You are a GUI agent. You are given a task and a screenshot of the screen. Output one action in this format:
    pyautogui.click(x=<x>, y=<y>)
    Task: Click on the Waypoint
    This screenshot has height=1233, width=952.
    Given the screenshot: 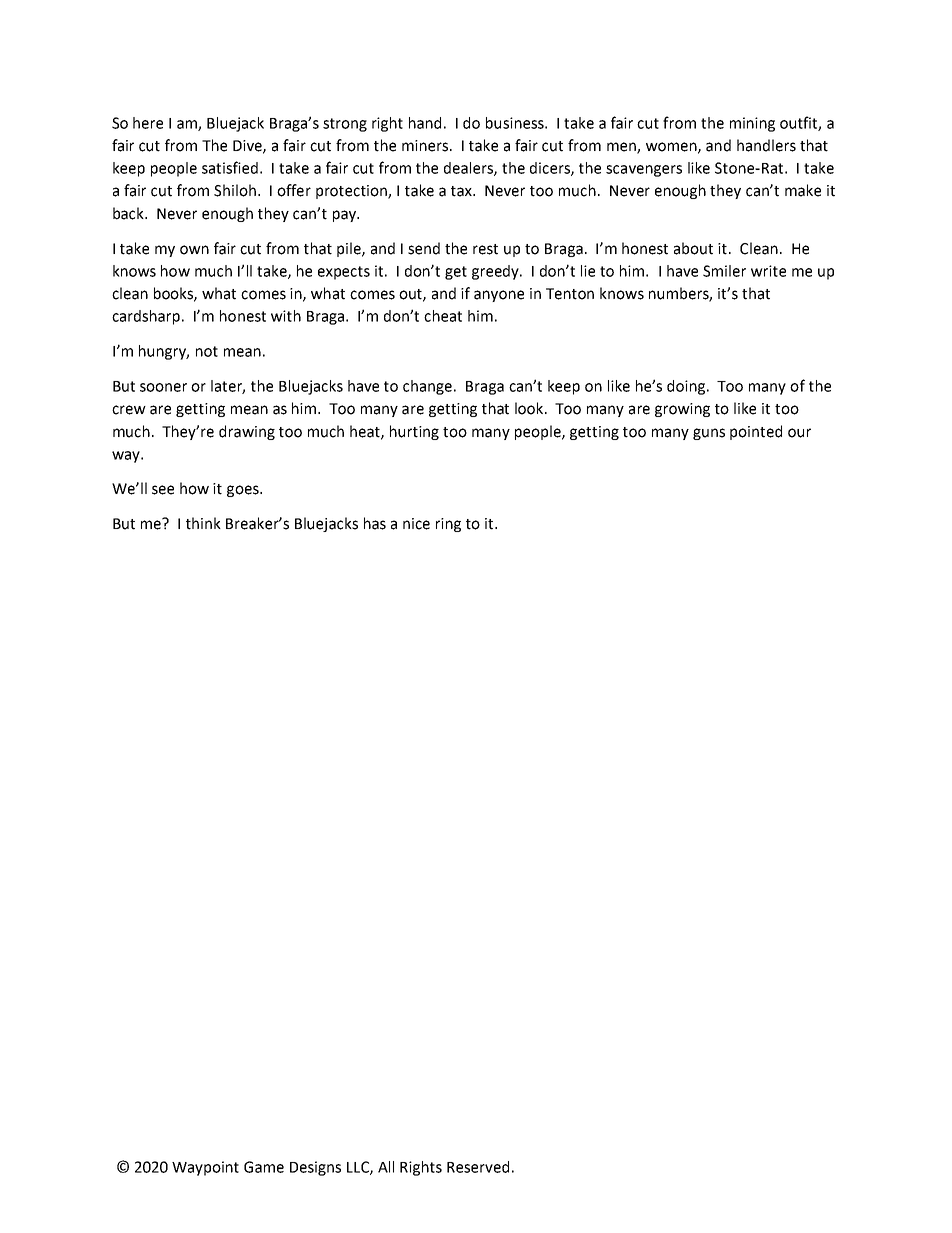 What is the action you would take?
    pyautogui.click(x=205, y=1168)
